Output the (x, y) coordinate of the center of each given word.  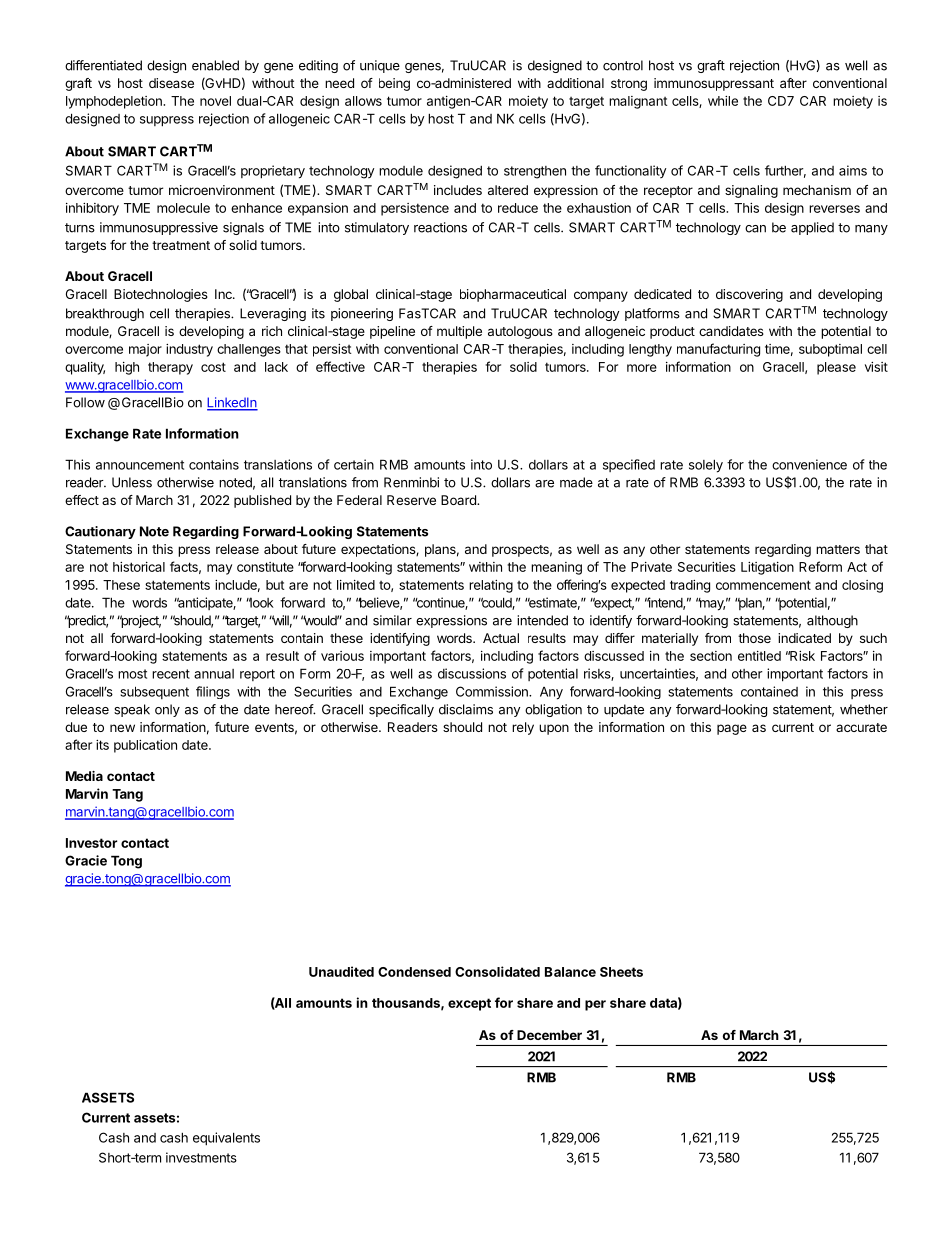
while (723, 101)
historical (139, 567)
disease (171, 83)
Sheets (621, 972)
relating (491, 586)
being (394, 84)
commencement (763, 585)
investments (201, 1157)
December (549, 1035)
